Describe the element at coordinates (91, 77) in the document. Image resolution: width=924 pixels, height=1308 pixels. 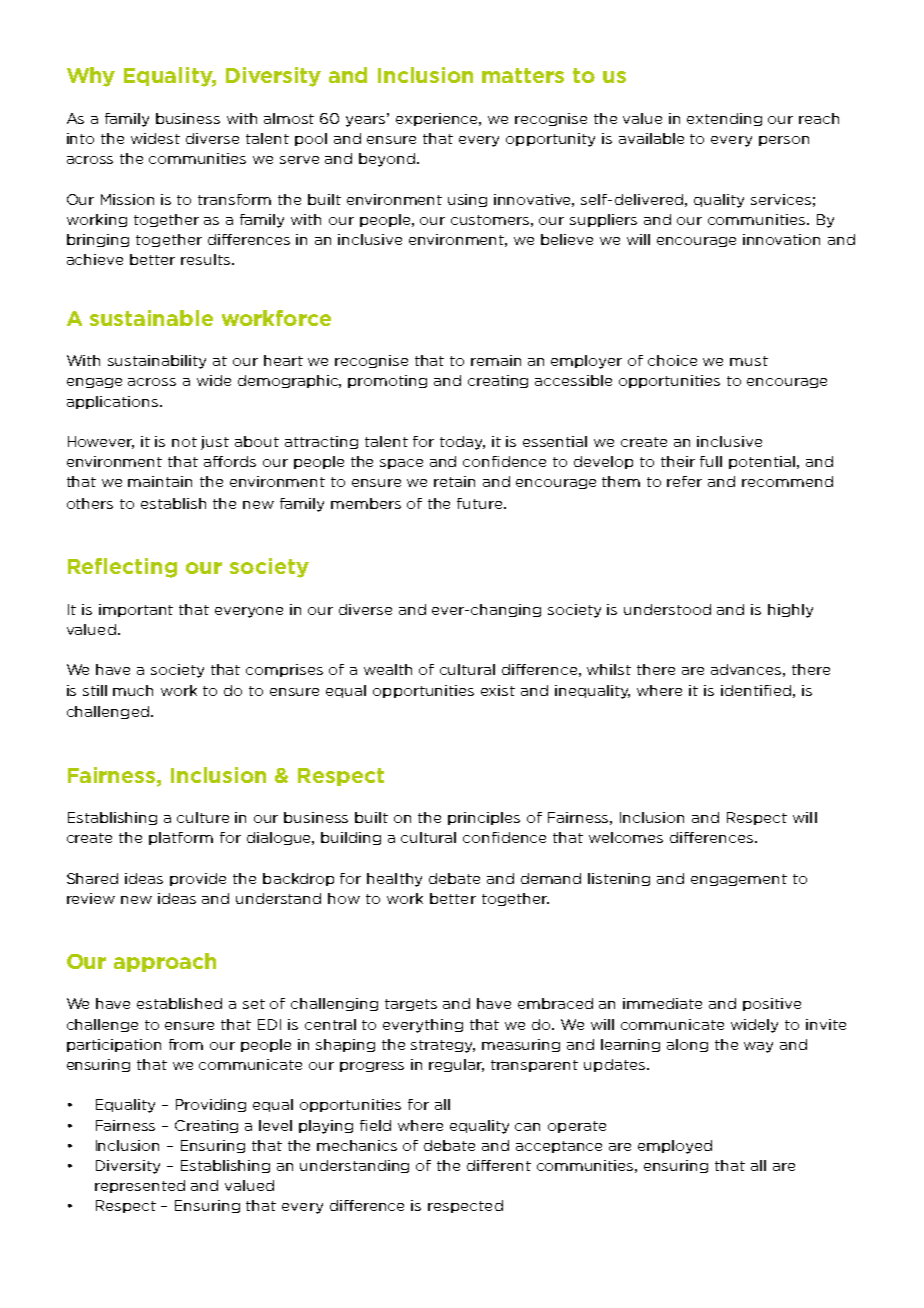
I see `Why` at that location.
